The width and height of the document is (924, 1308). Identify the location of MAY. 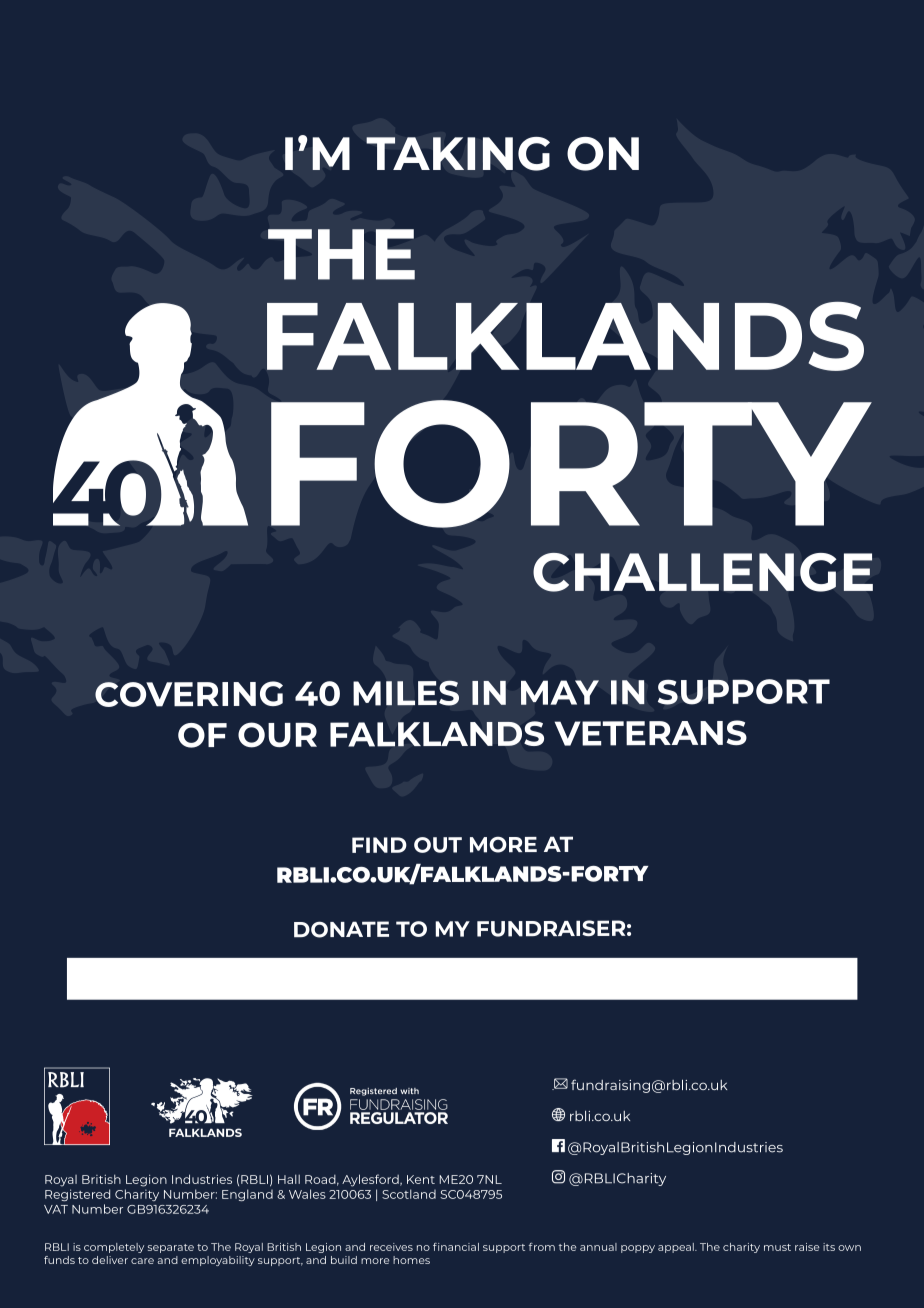
(560, 692).
